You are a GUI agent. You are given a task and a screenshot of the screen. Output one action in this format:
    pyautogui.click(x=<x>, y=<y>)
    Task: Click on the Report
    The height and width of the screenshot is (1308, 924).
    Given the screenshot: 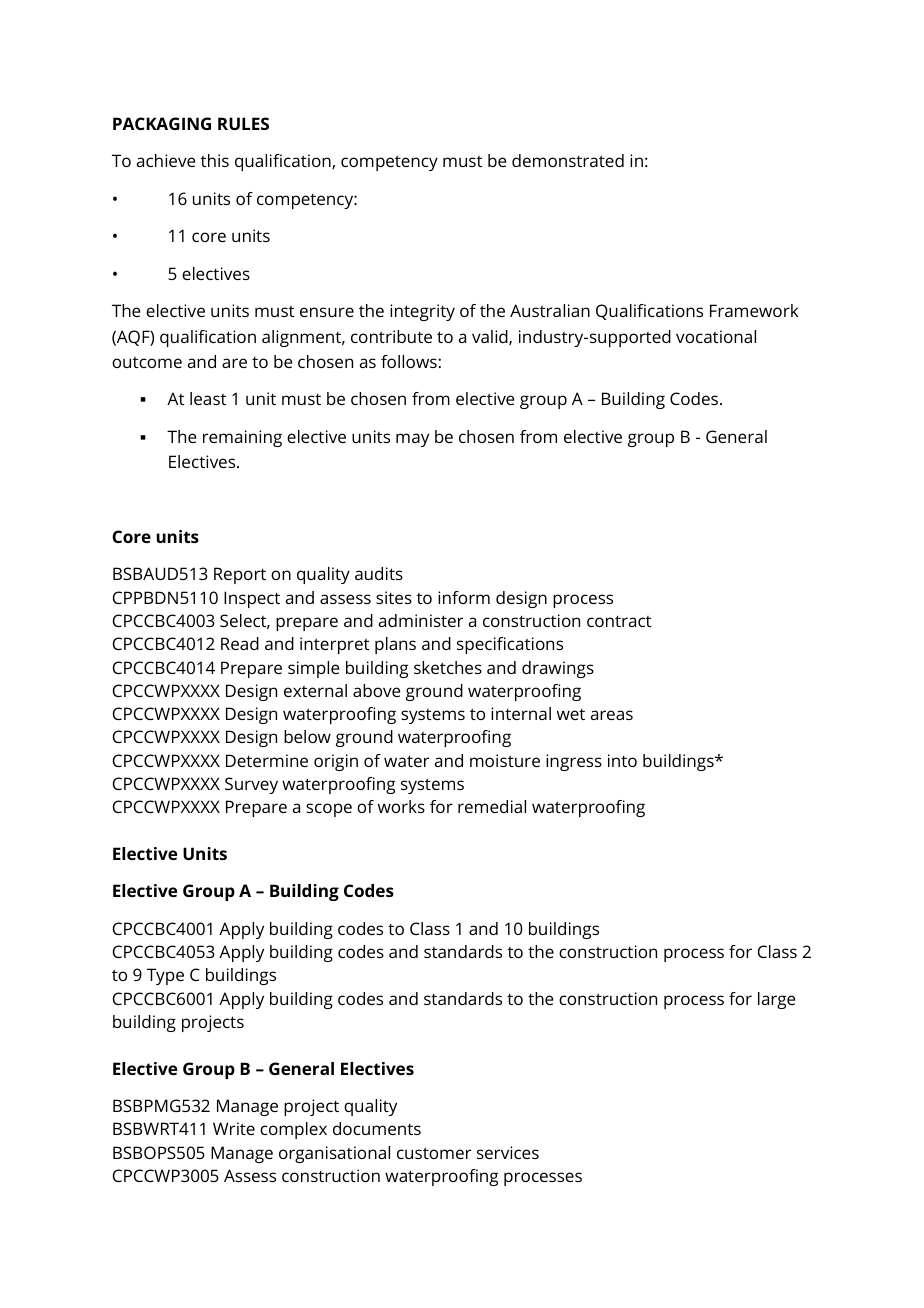 What is the action you would take?
    pyautogui.click(x=240, y=575)
